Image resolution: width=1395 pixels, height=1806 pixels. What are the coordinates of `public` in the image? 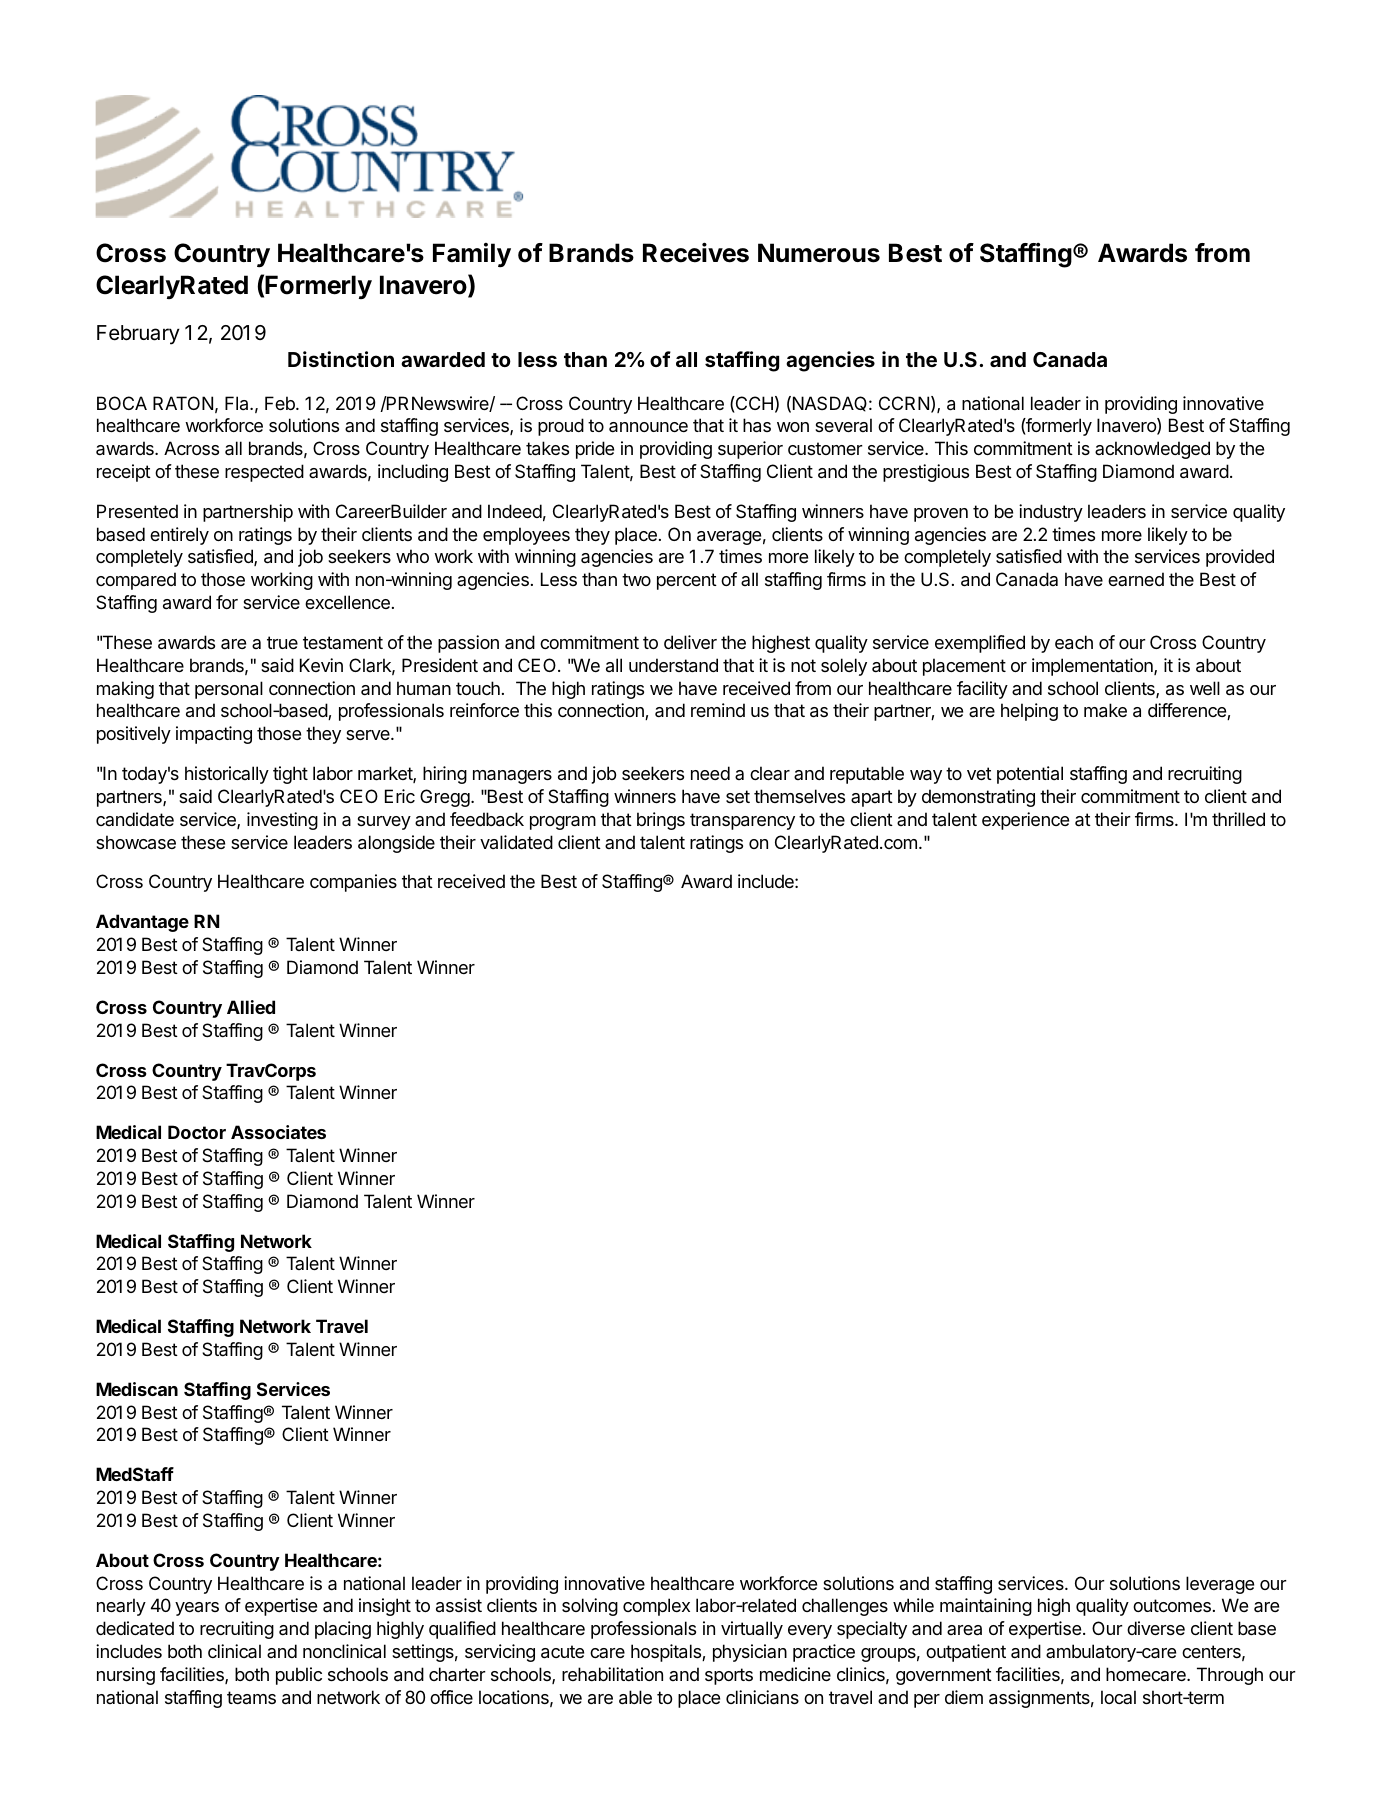 It's located at (299, 1676).
